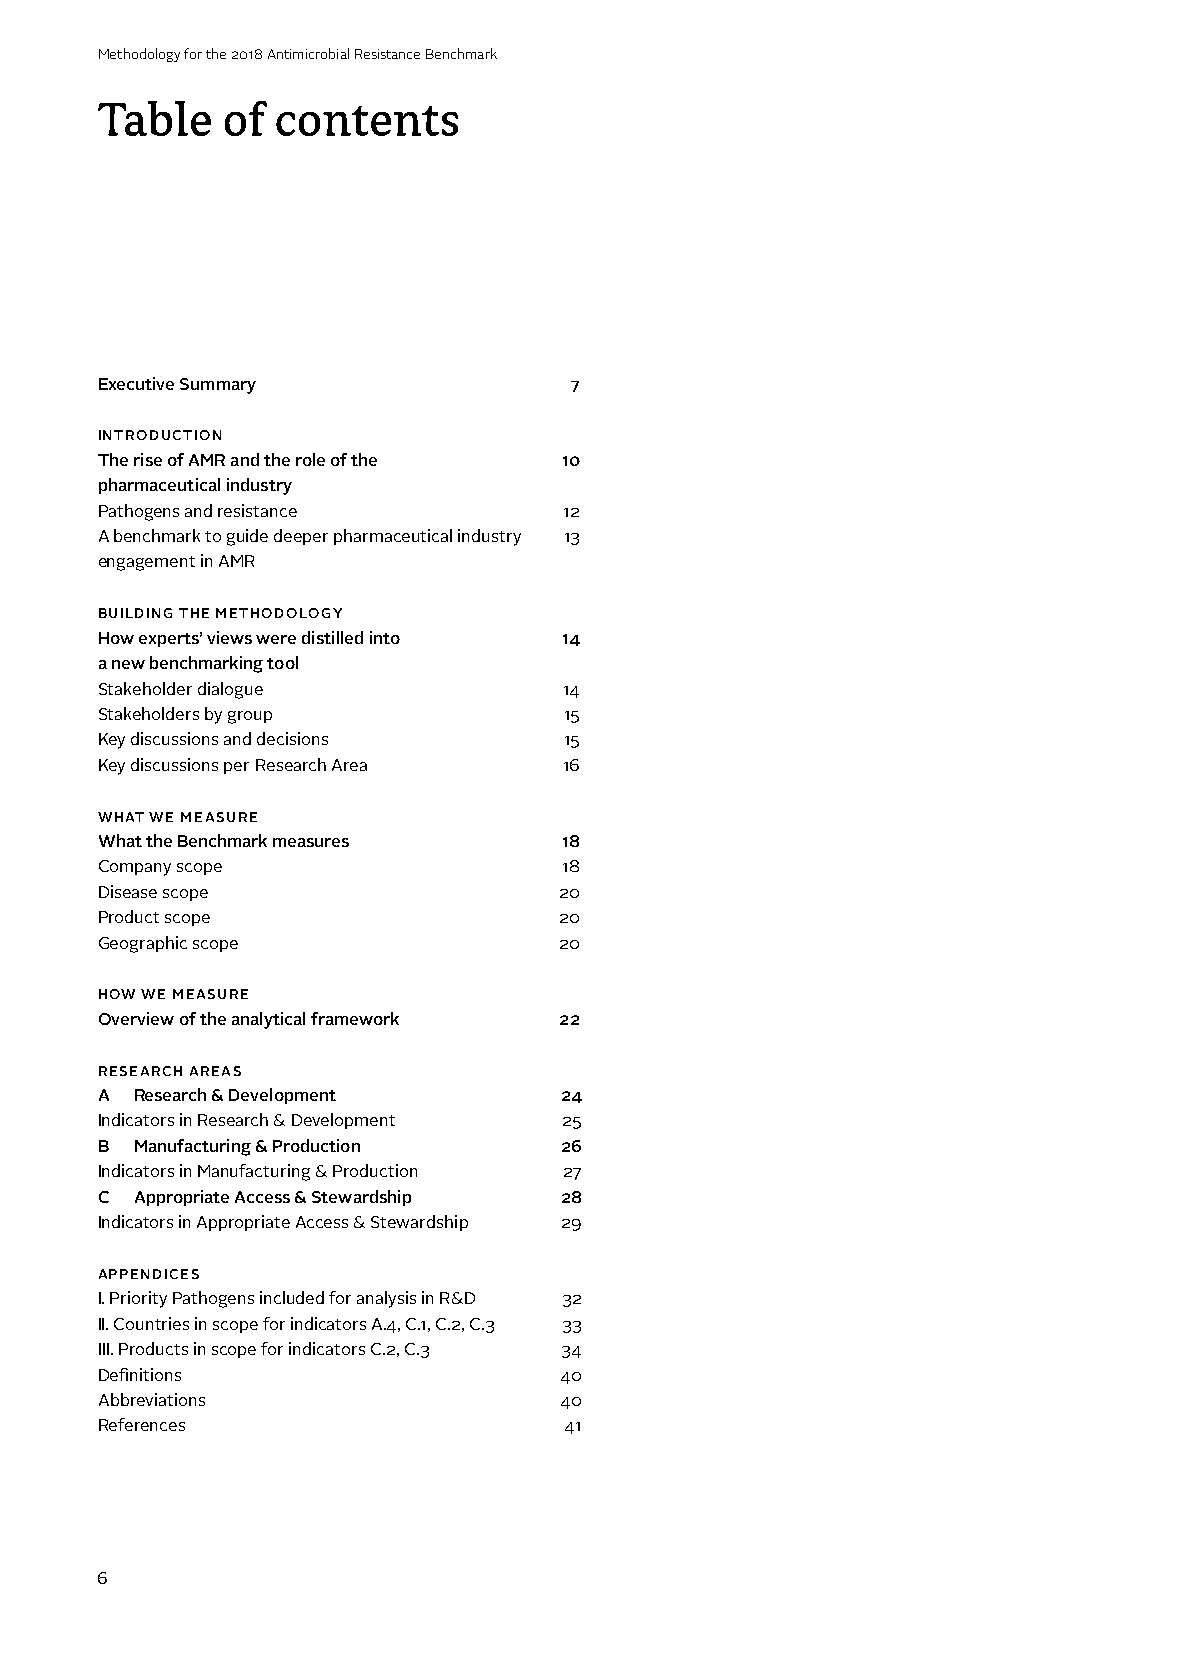  I want to click on distilled, so click(332, 637).
